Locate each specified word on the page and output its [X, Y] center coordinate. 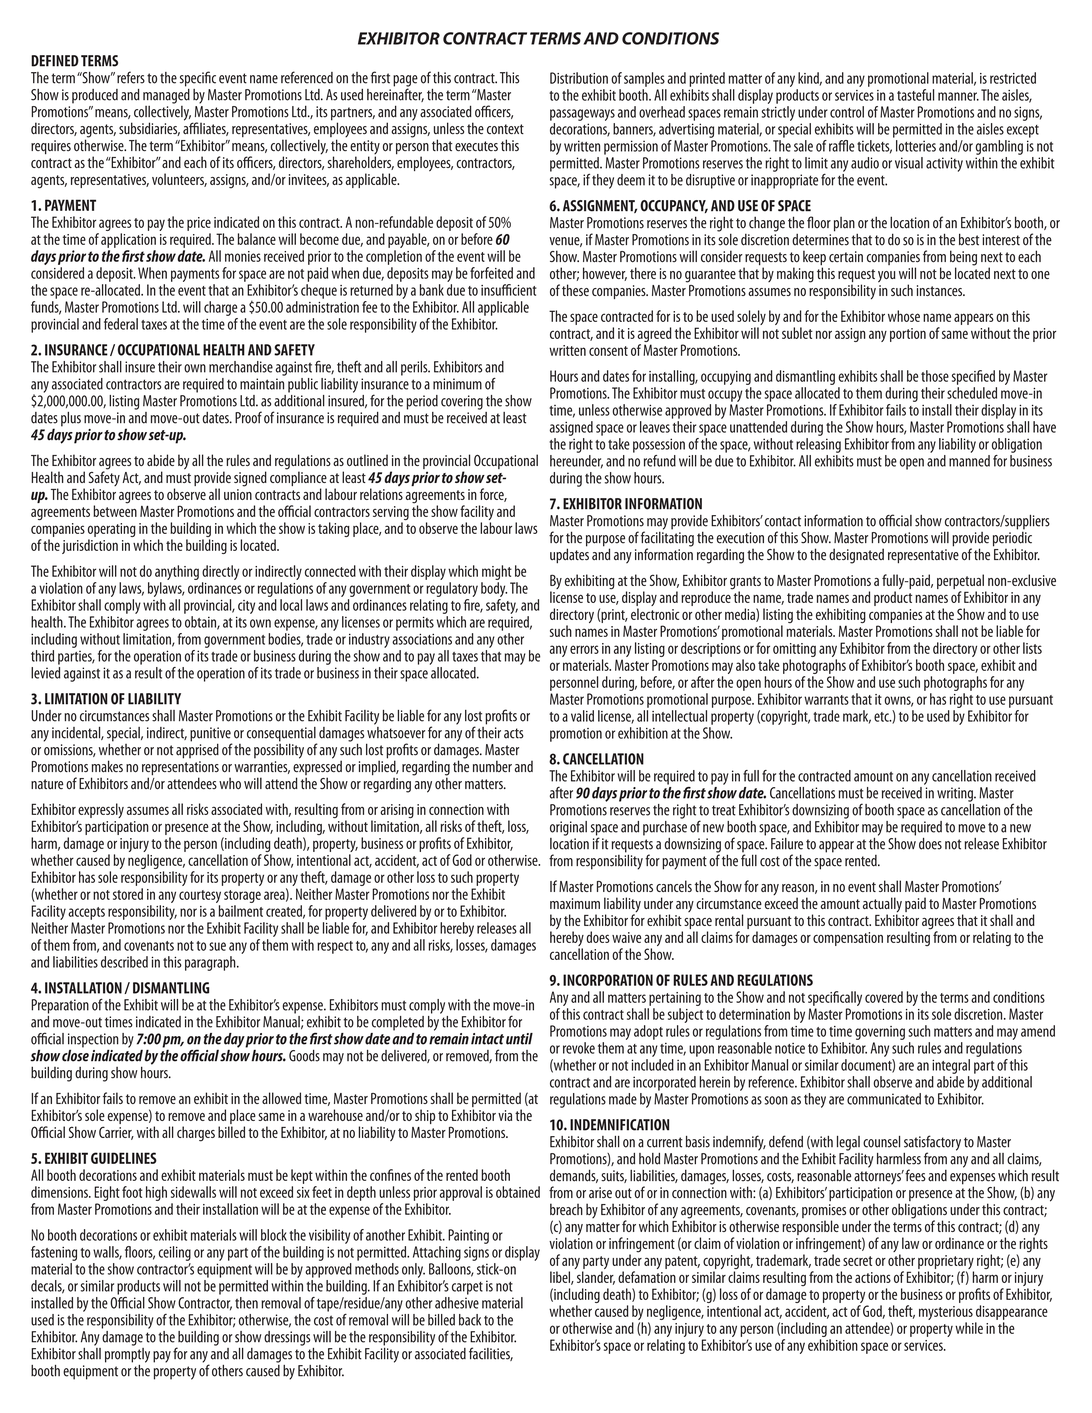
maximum [575, 903]
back [470, 1320]
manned [969, 461]
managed [166, 95]
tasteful [915, 95]
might [497, 572]
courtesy [200, 898]
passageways [582, 115]
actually [882, 906]
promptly [127, 1354]
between [115, 510]
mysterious [946, 1314]
